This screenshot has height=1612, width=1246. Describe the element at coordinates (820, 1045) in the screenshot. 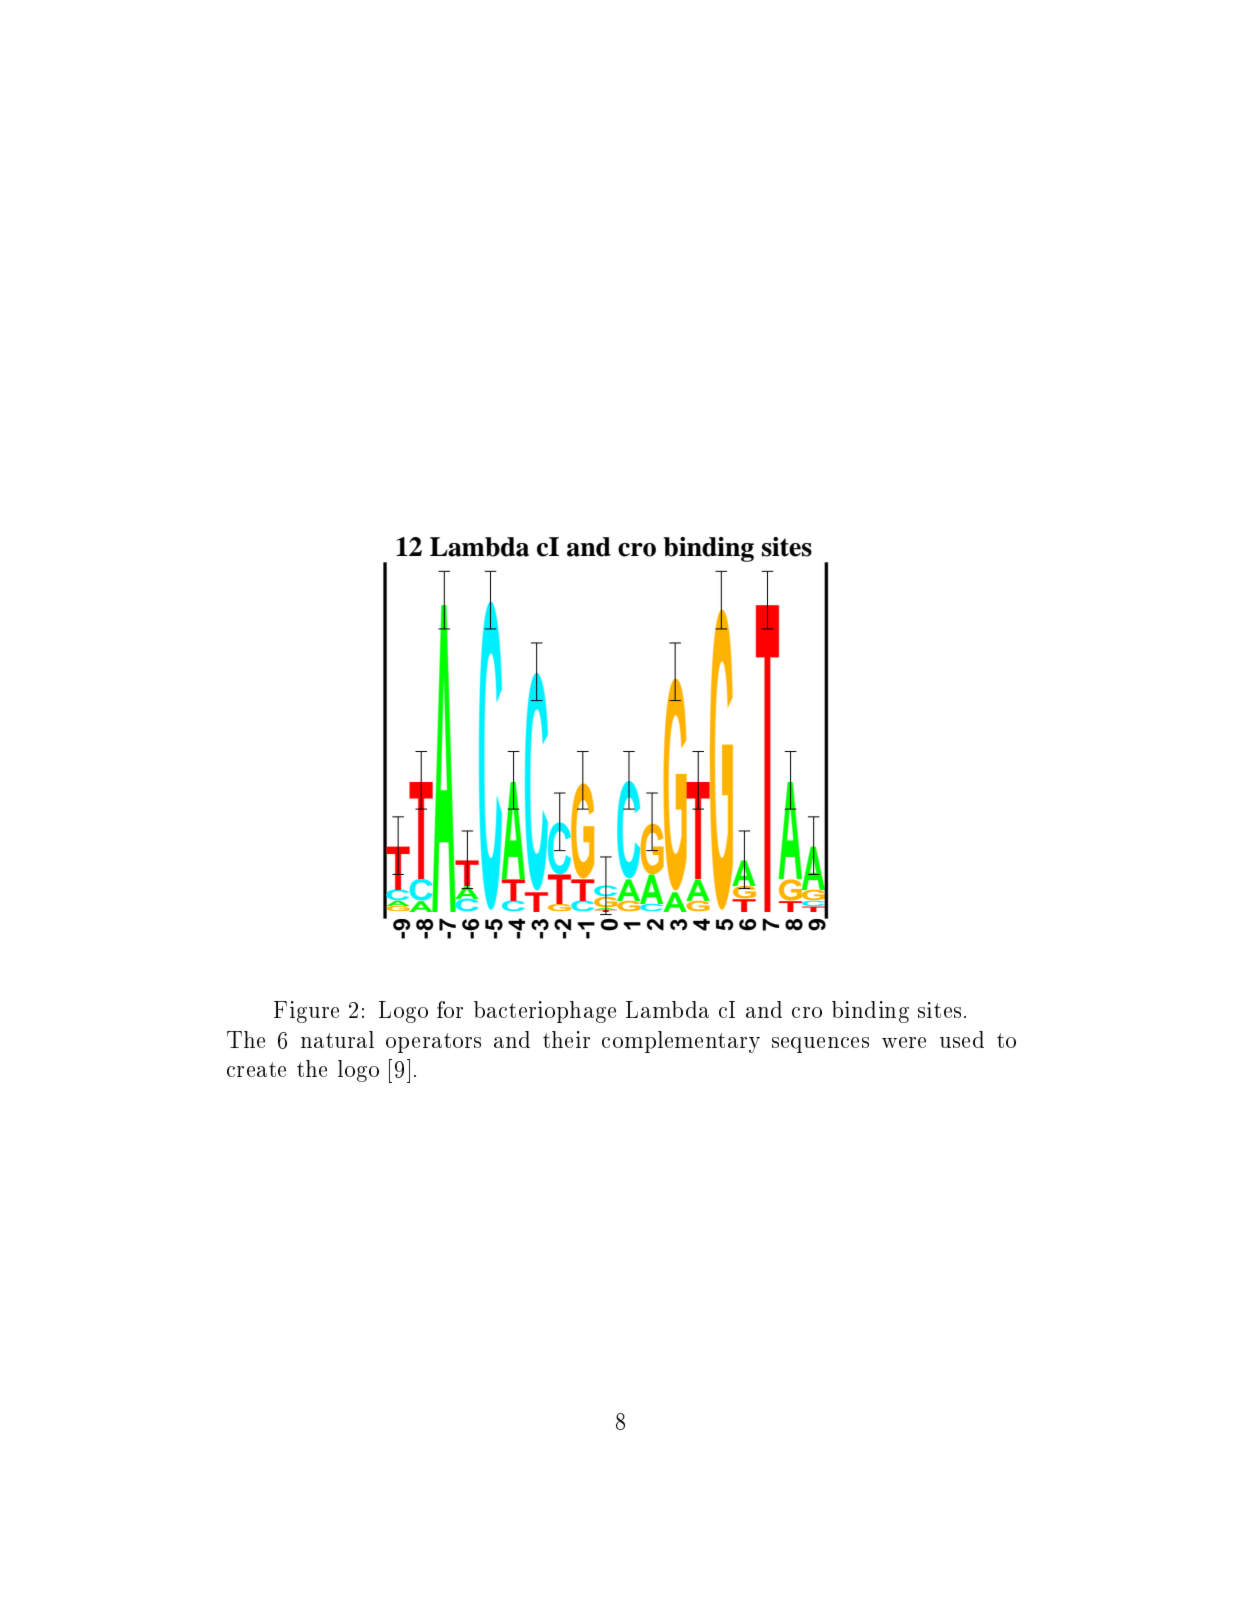

I see `sequences` at that location.
